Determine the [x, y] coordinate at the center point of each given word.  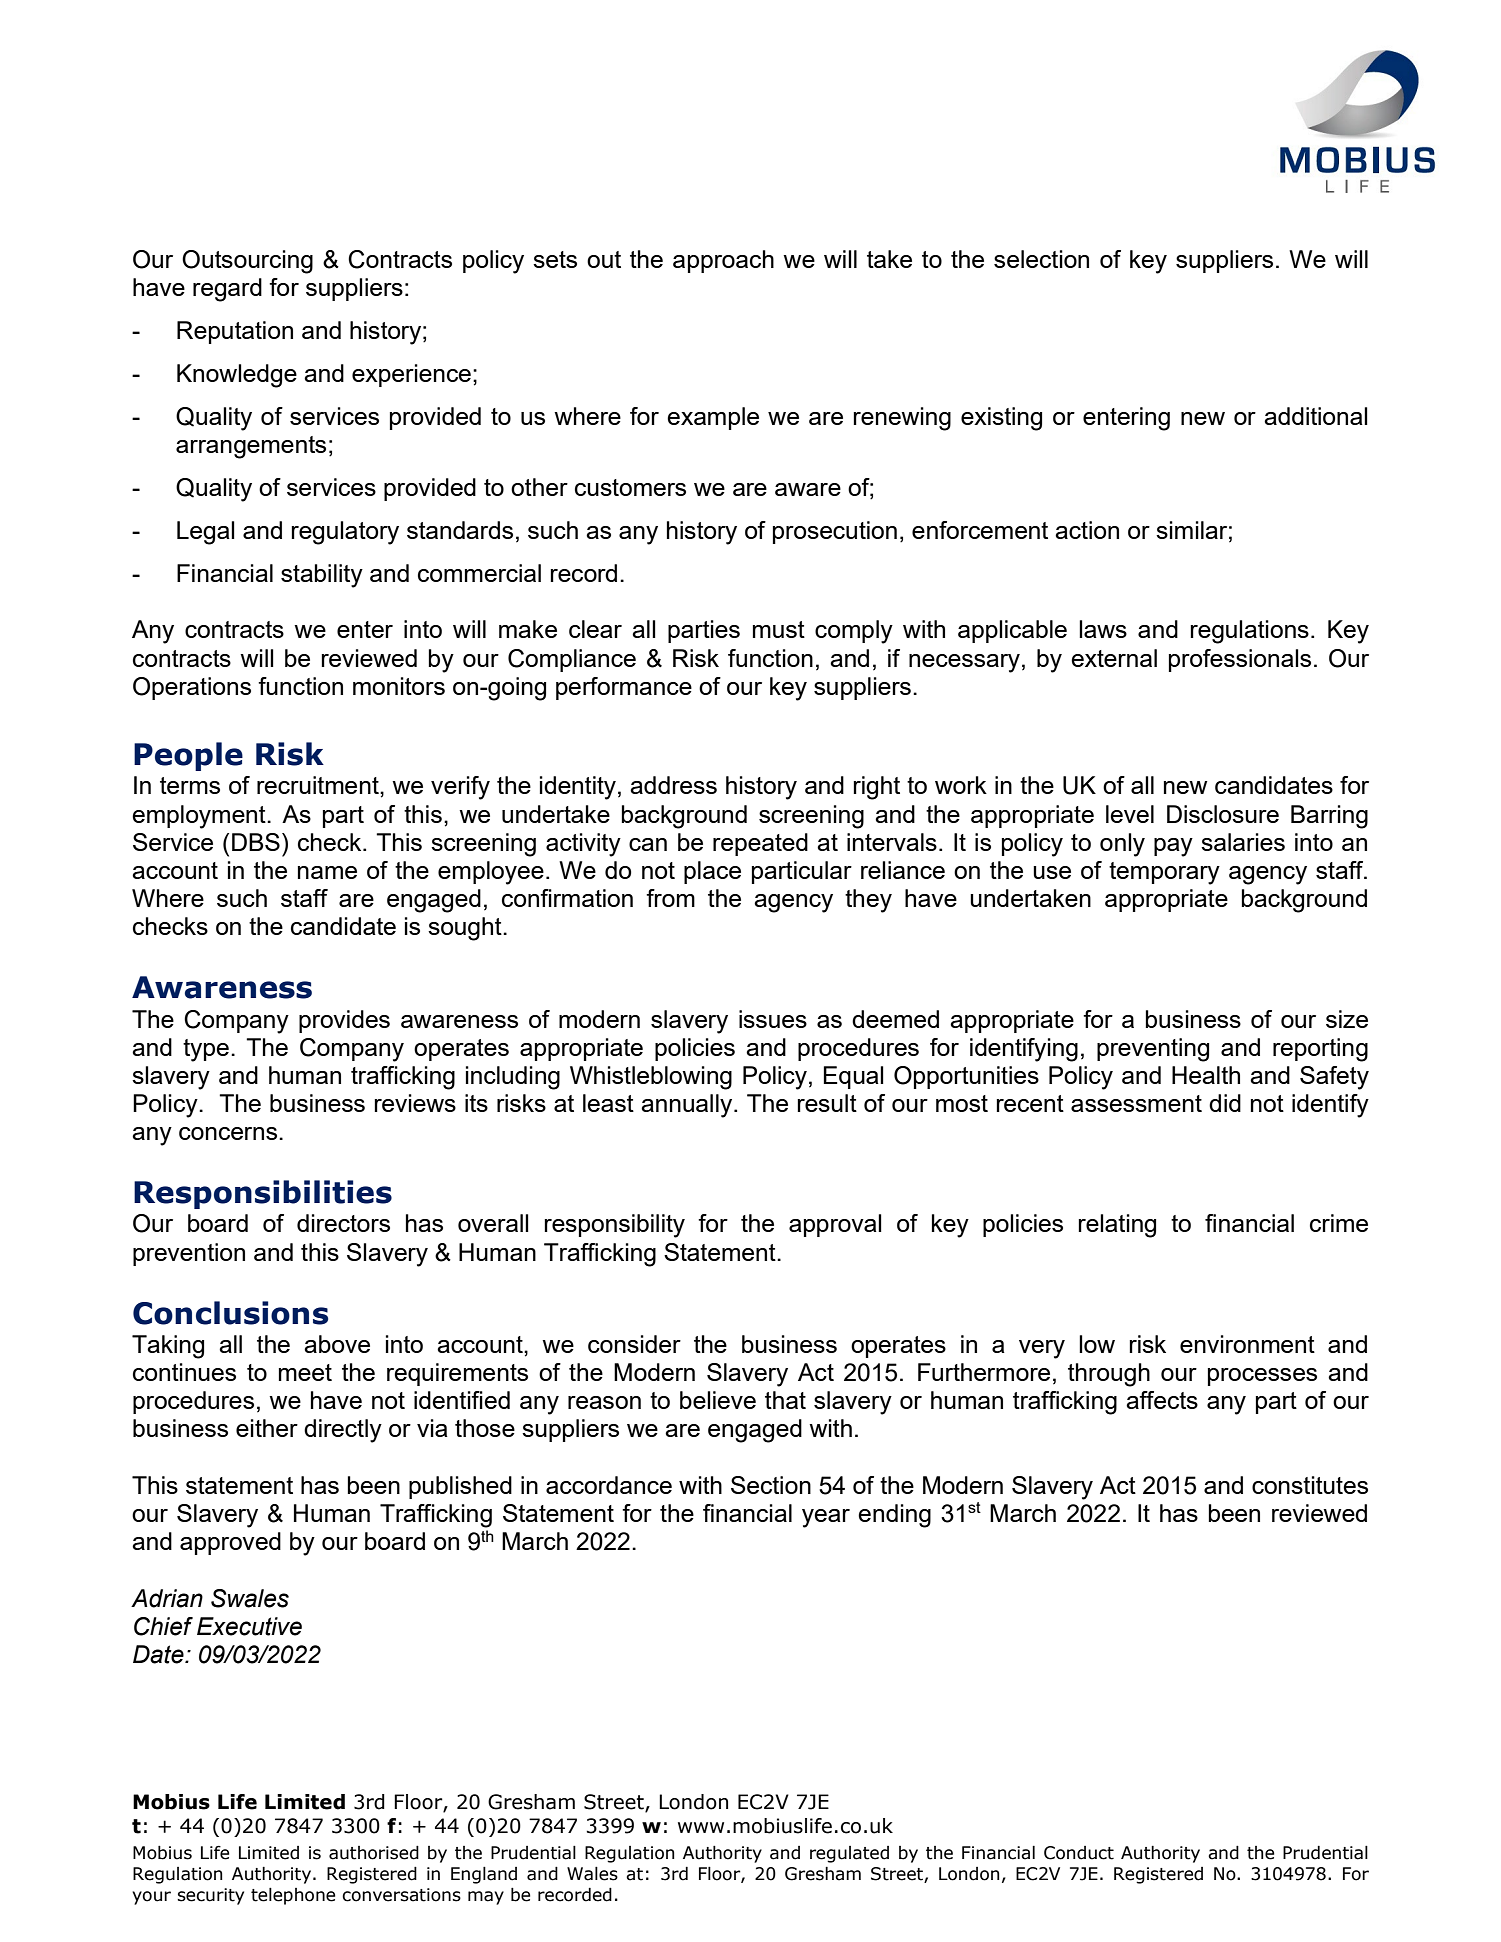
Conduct [1079, 1853]
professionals [1240, 660]
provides [344, 1021]
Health [1206, 1075]
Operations [192, 688]
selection [1041, 259]
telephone [293, 1896]
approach [723, 261]
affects [1162, 1400]
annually [688, 1106]
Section [771, 1485]
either [267, 1428]
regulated [849, 1854]
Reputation [235, 332]
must [779, 629]
